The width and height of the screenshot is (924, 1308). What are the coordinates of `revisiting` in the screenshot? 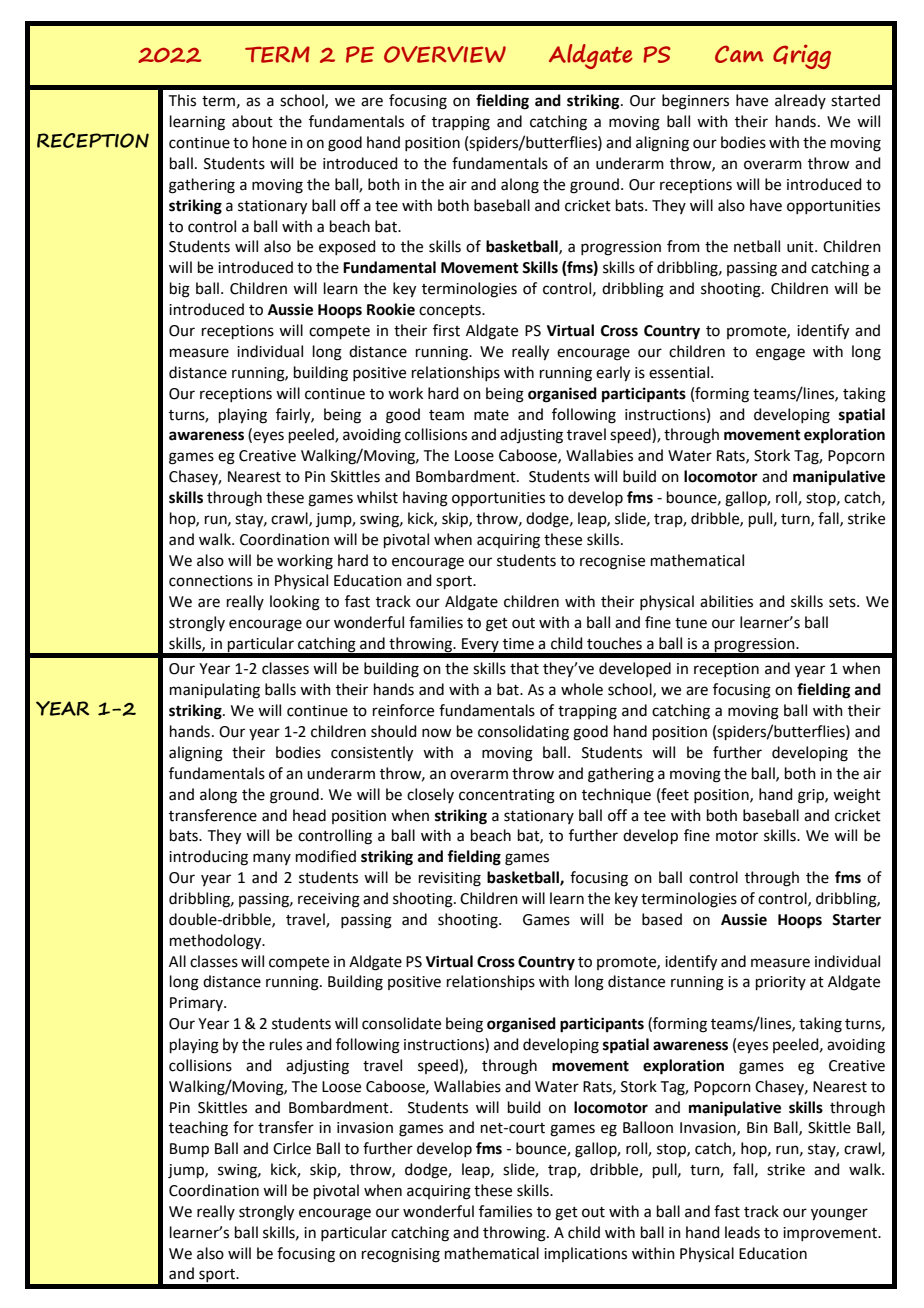 It's located at (450, 879).
